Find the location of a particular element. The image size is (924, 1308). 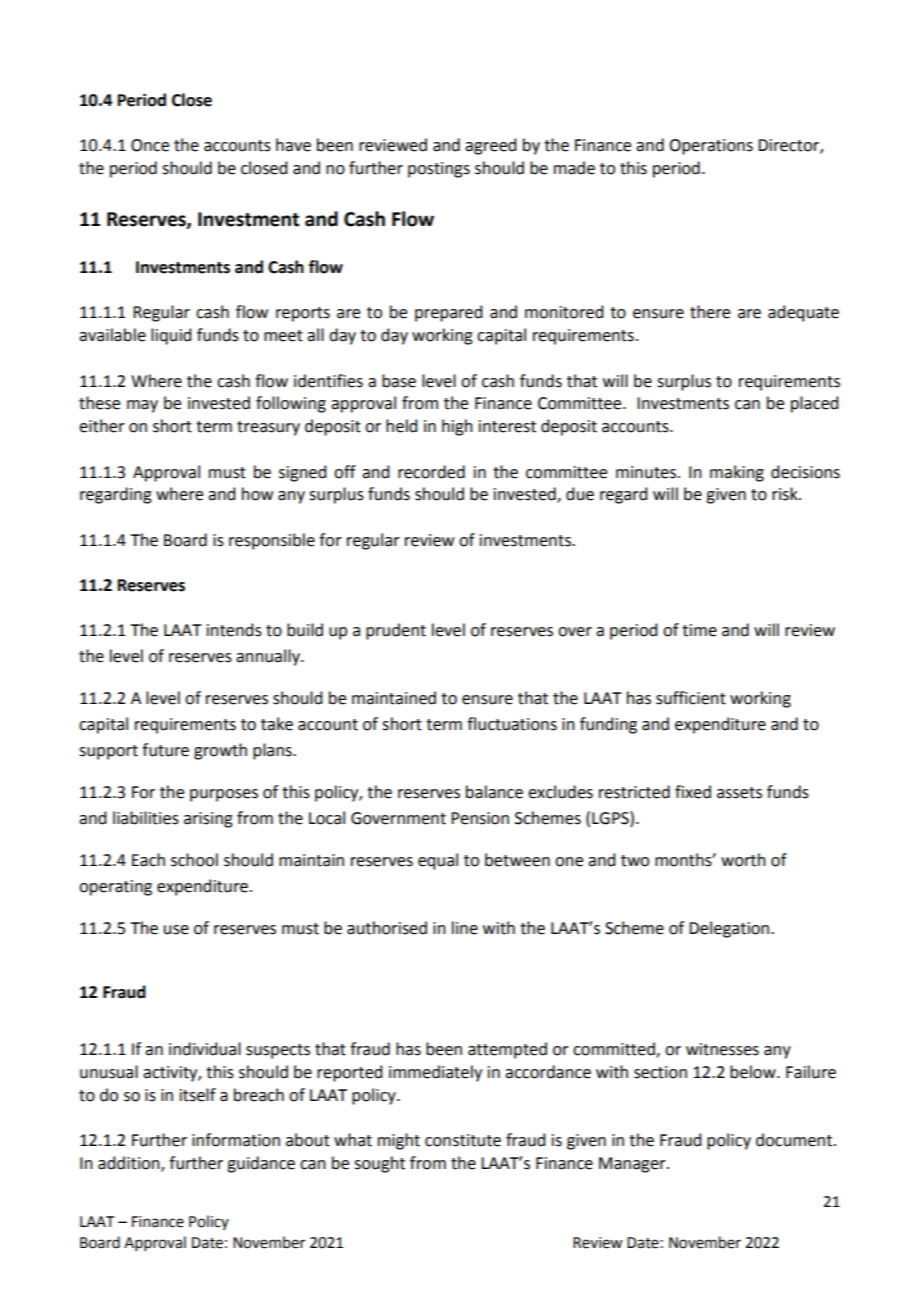

how is located at coordinates (257, 494).
